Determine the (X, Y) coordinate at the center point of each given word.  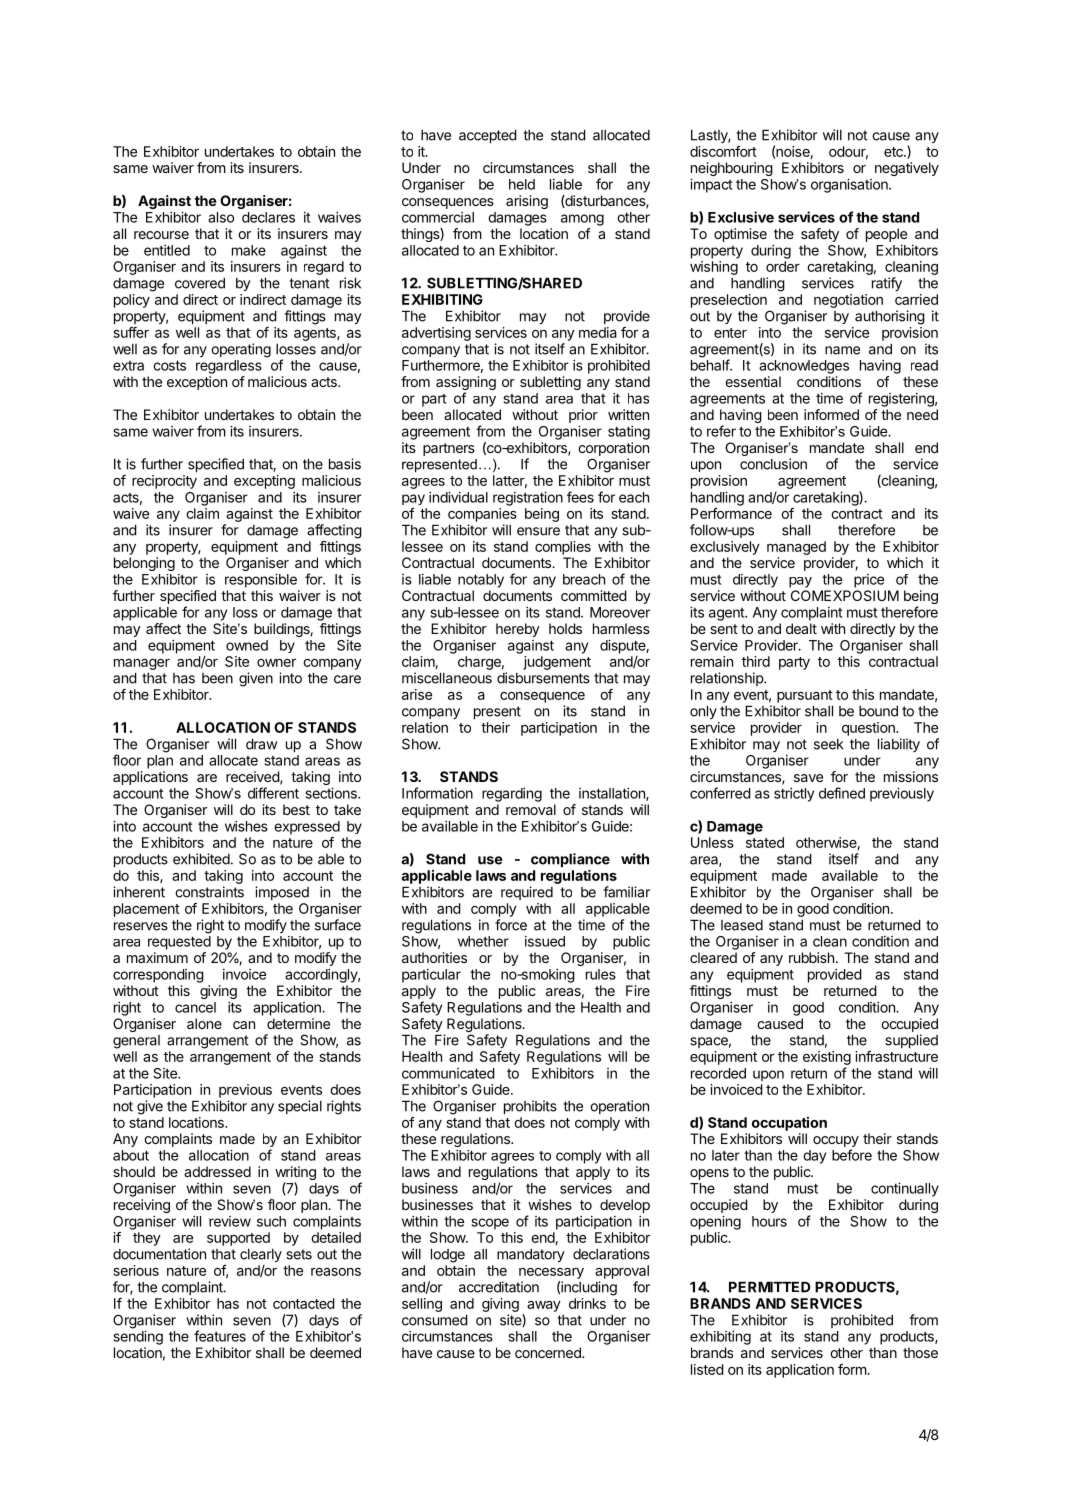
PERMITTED (769, 1287)
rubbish (811, 957)
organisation (850, 185)
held (522, 184)
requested (179, 943)
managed (796, 548)
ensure (538, 531)
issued (545, 941)
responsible (261, 580)
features (220, 1336)
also (221, 217)
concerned (549, 1352)
